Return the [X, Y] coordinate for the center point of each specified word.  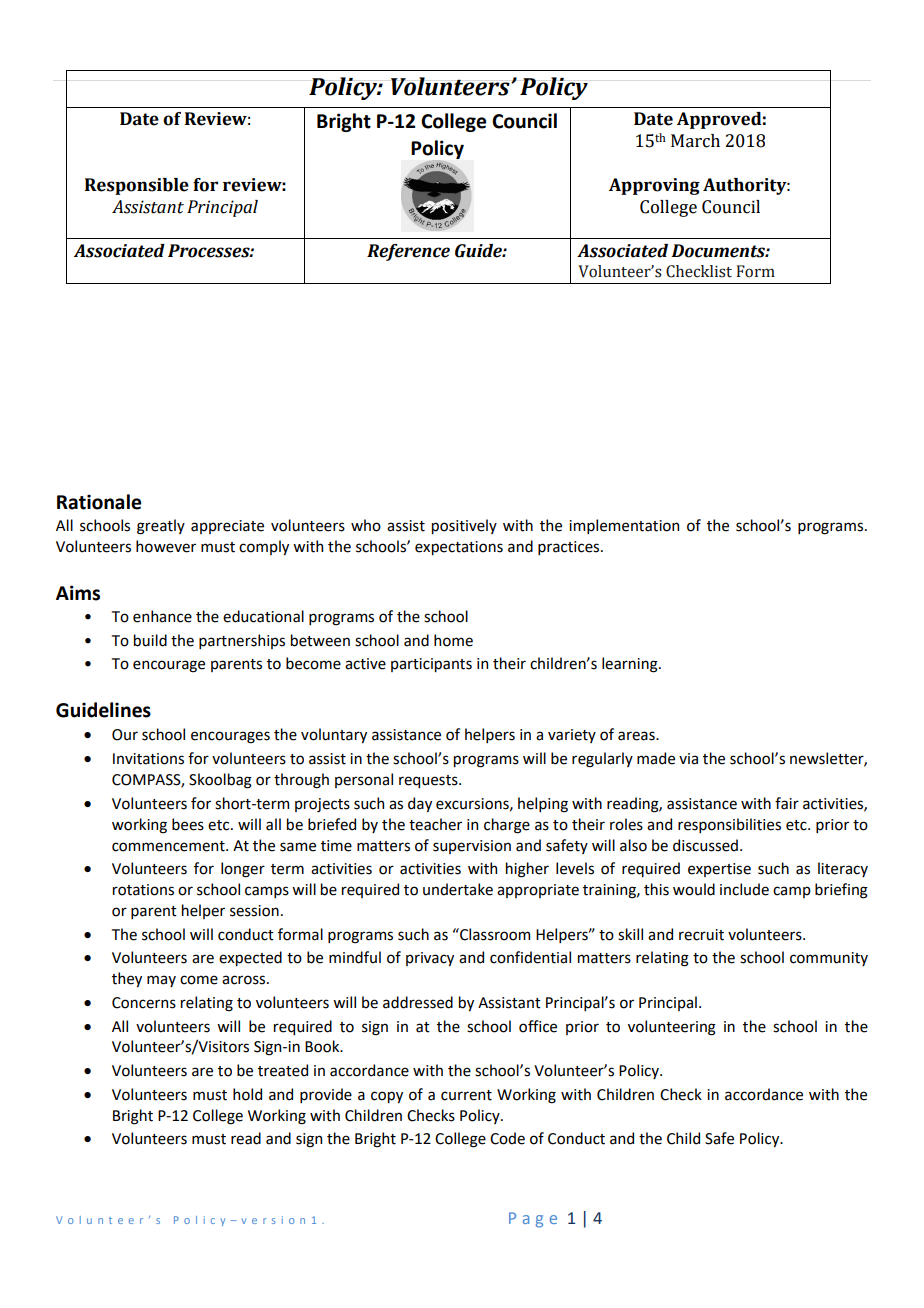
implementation [624, 526]
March [695, 141]
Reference [408, 252]
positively [464, 526]
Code [507, 1138]
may [161, 981]
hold [247, 1094]
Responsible [137, 186]
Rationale [99, 502]
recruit [701, 935]
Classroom [494, 934]
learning [631, 665]
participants [431, 665]
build [150, 640]
